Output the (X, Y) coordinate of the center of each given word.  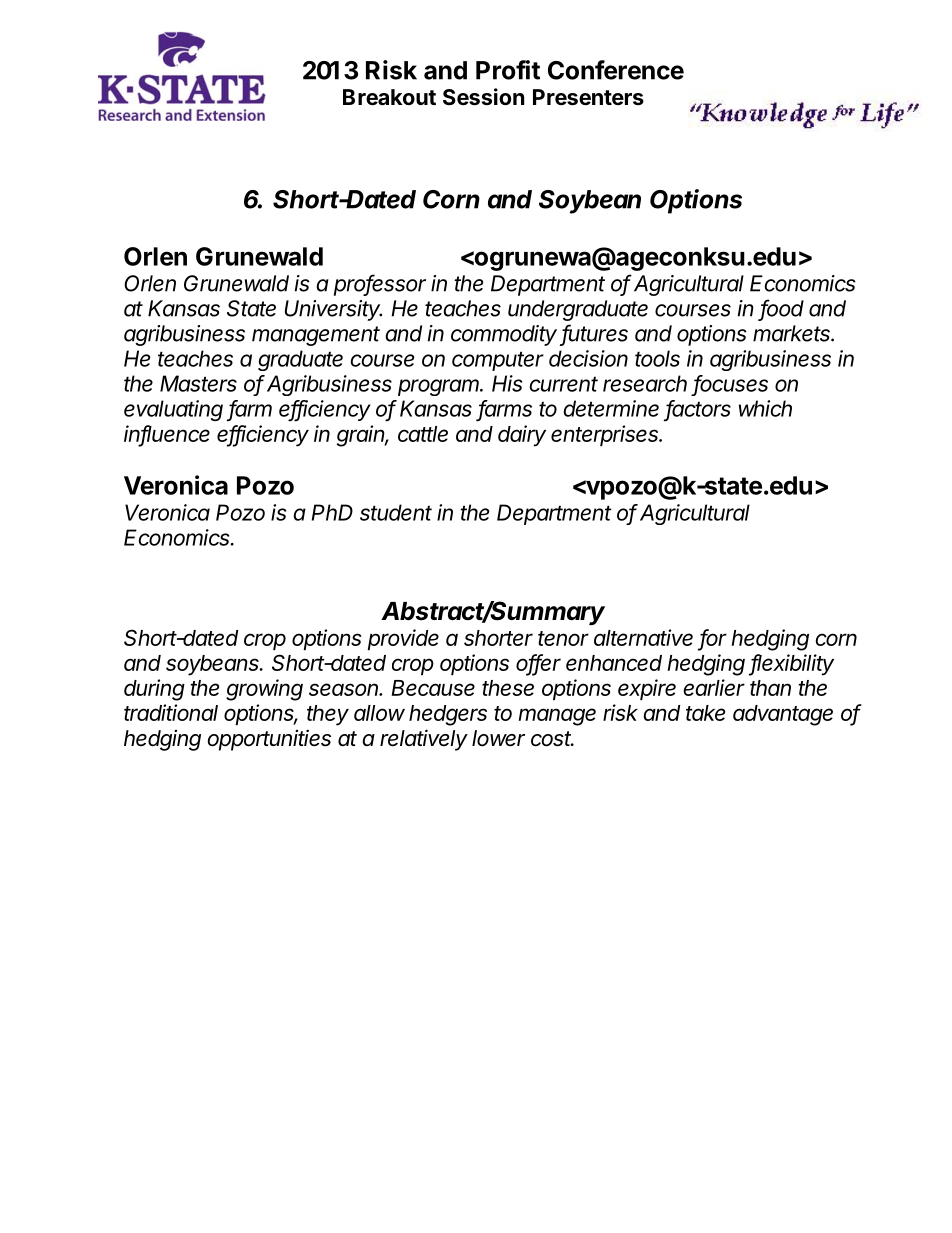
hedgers (448, 715)
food (782, 309)
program (440, 387)
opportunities (269, 740)
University (333, 310)
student (396, 512)
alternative (643, 637)
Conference (616, 70)
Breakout (389, 97)
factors (698, 409)
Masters (198, 383)
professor (380, 285)
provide (403, 639)
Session (483, 97)
